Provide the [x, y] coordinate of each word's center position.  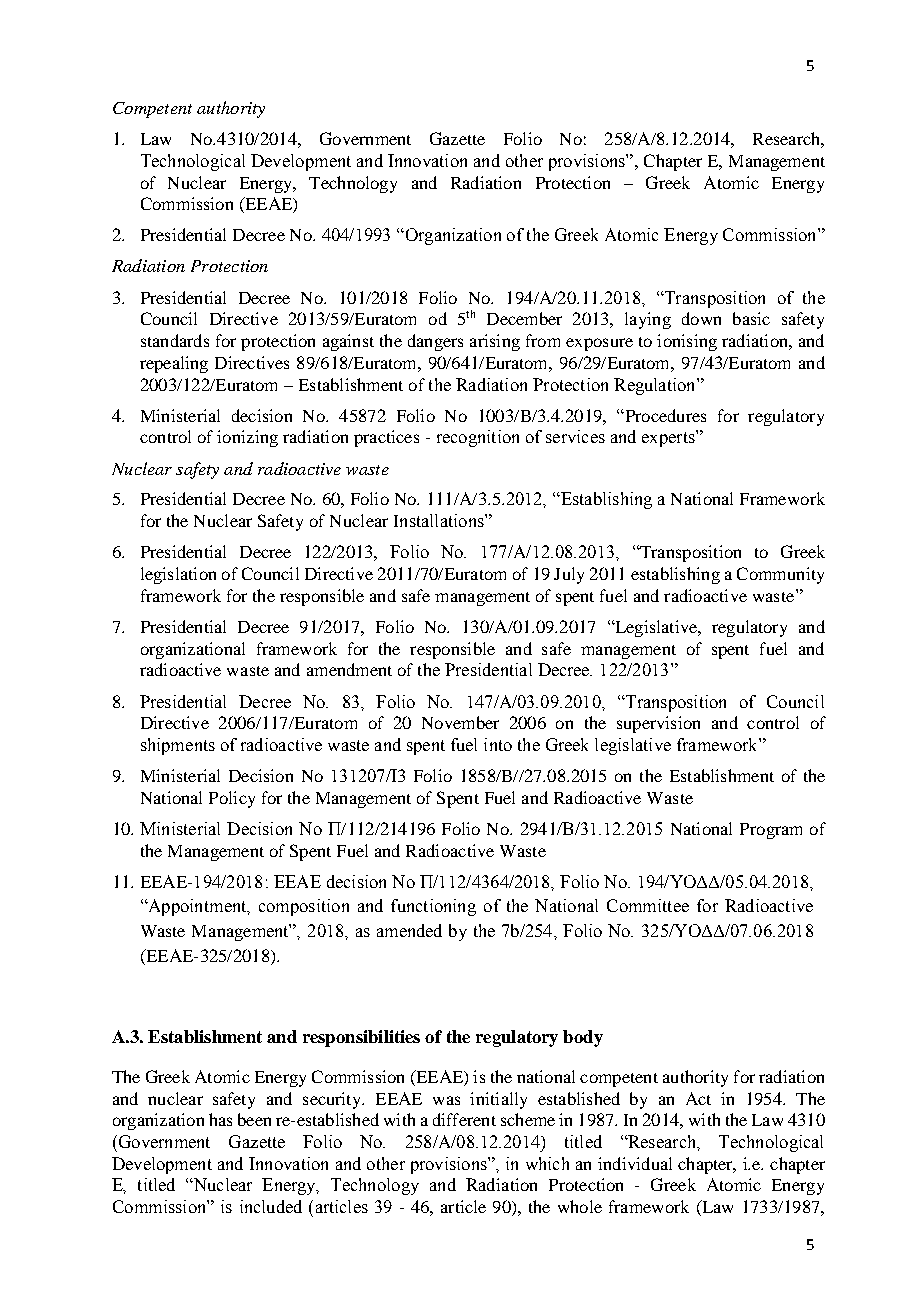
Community [780, 575]
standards [175, 340]
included [271, 1206]
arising [495, 342]
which [547, 1163]
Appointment [197, 907]
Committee [648, 905]
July [569, 575]
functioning [433, 907]
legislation [178, 575]
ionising [687, 342]
